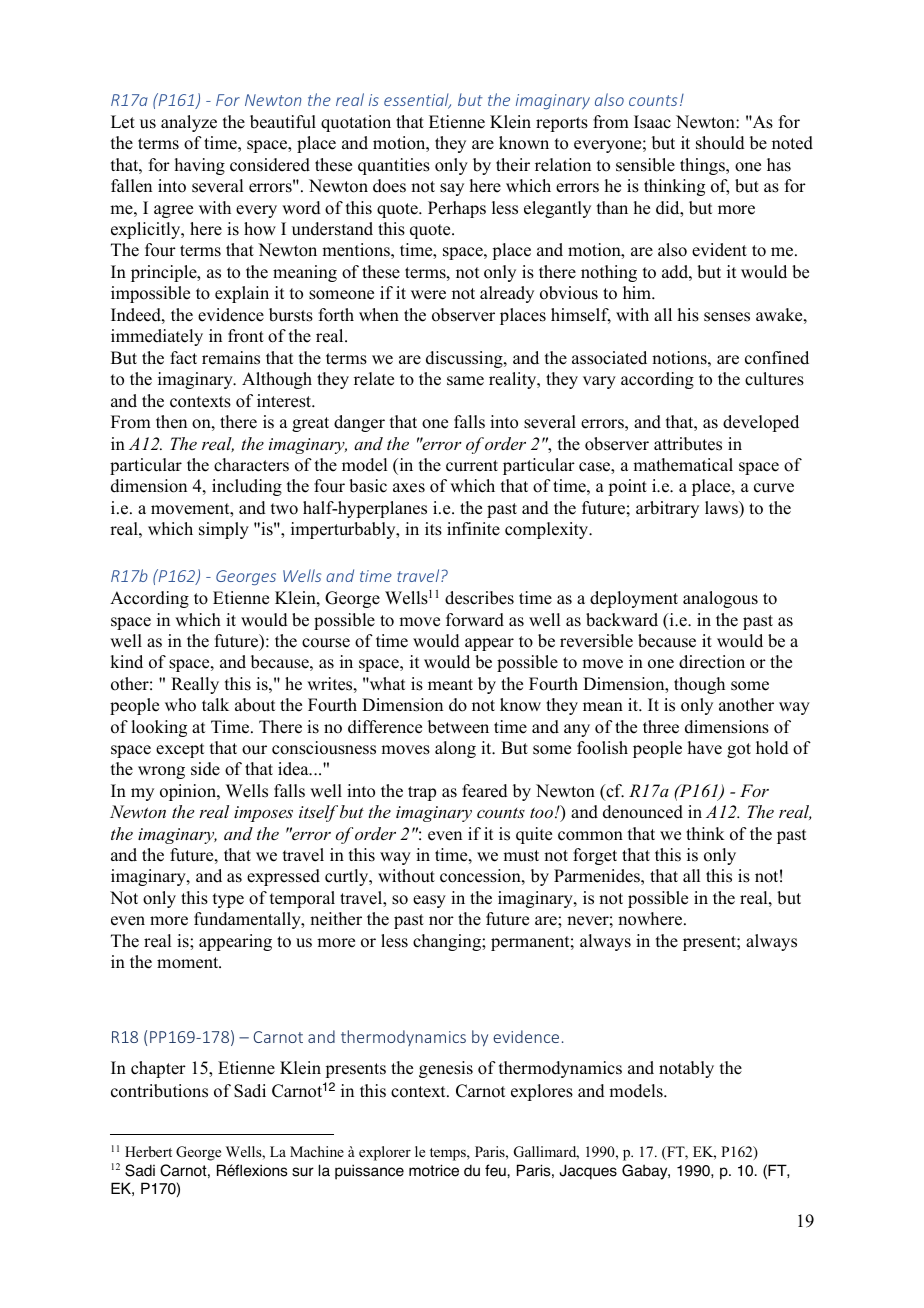  What do you see at coordinates (475, 620) in the screenshot?
I see `forward` at bounding box center [475, 620].
